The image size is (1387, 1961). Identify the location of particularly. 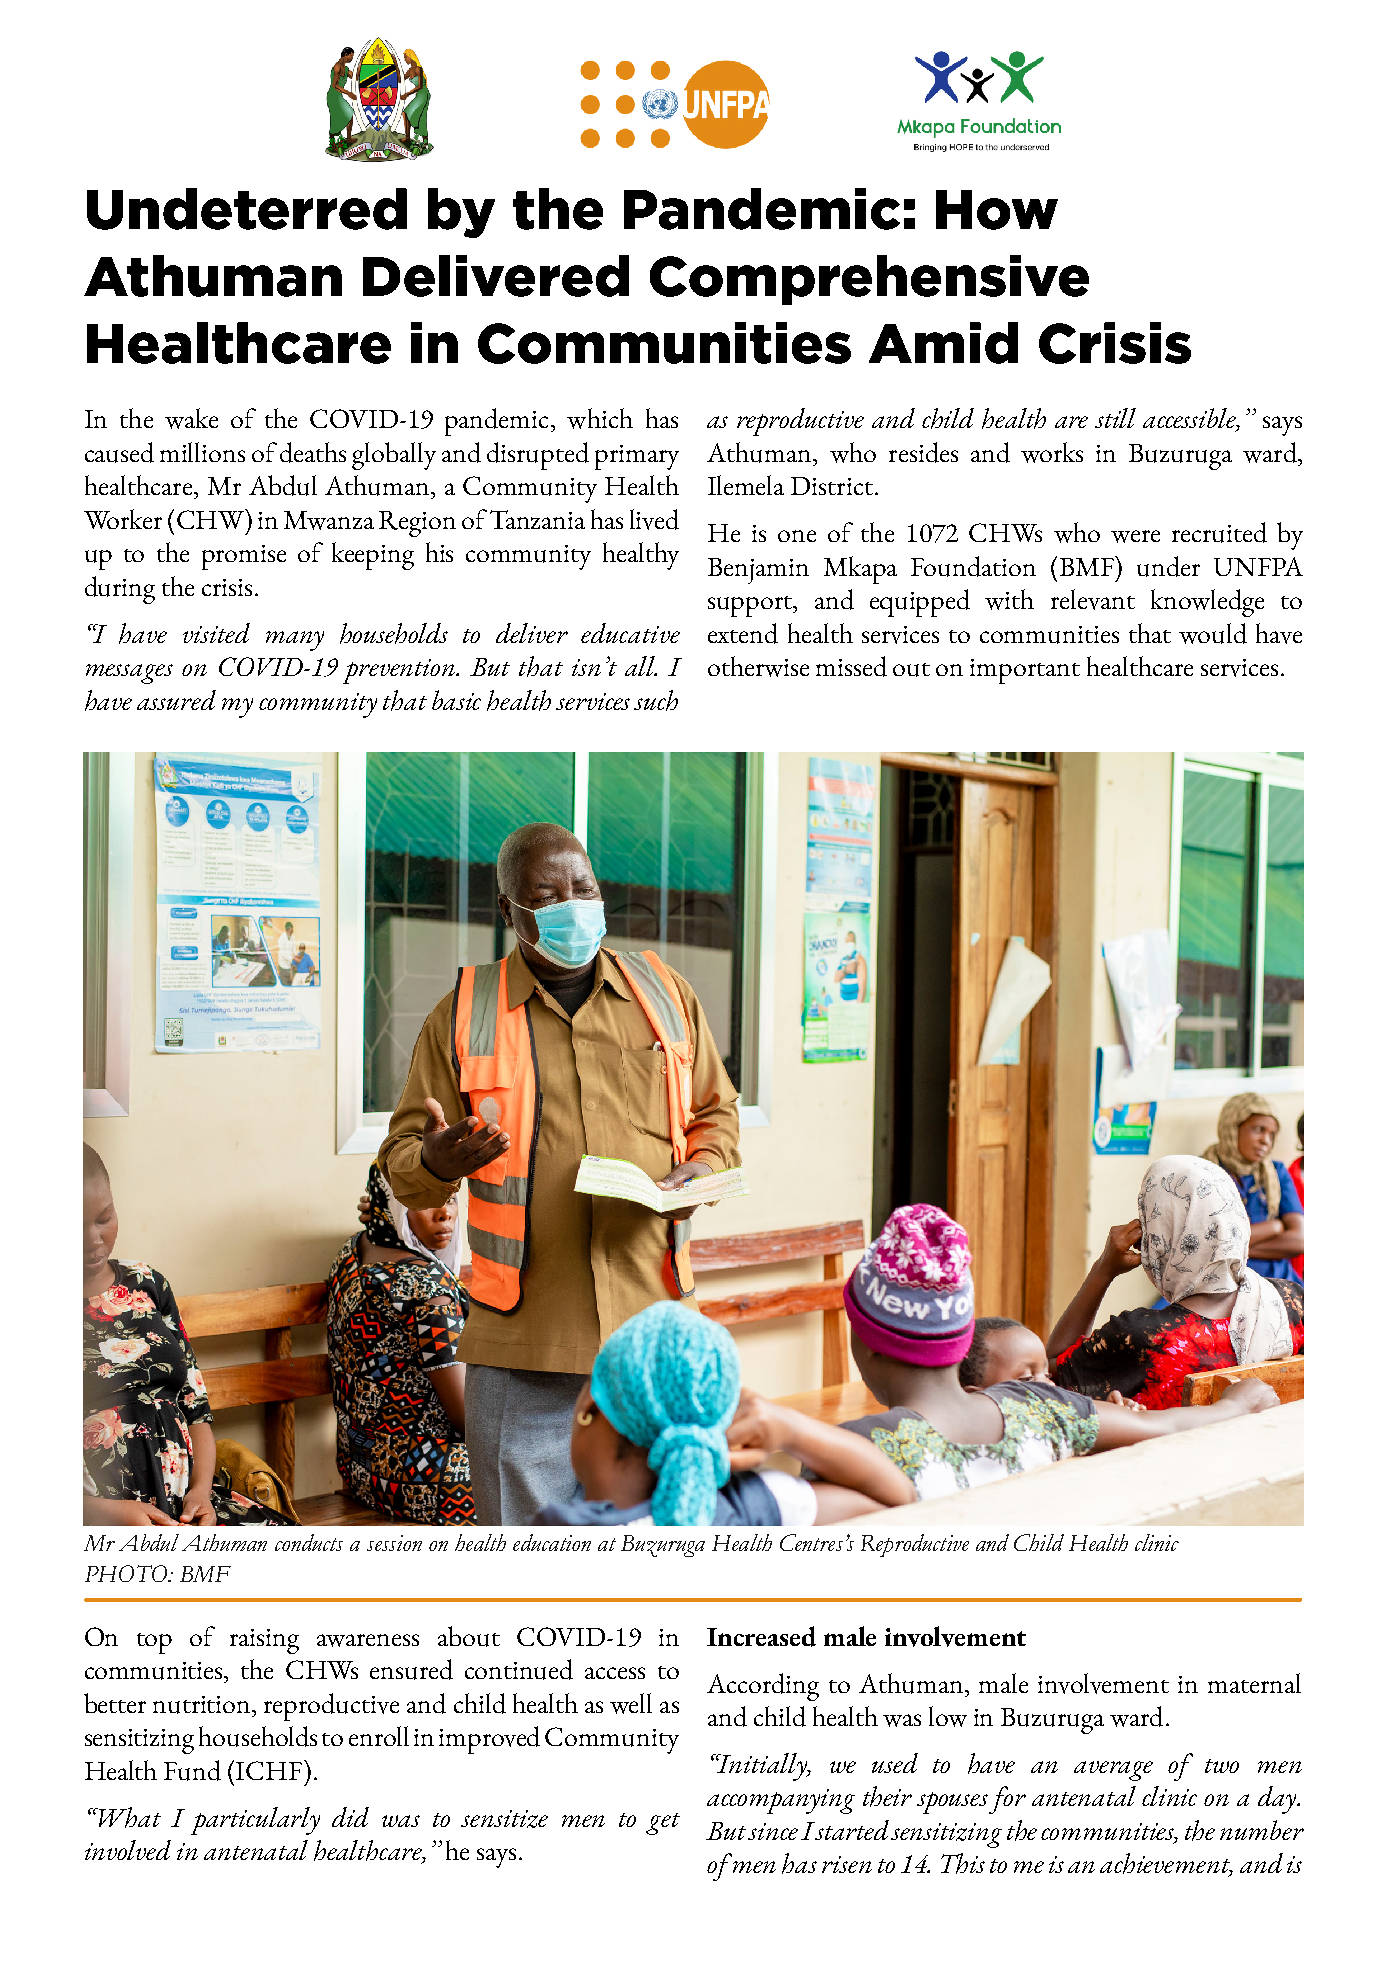
(255, 1821).
